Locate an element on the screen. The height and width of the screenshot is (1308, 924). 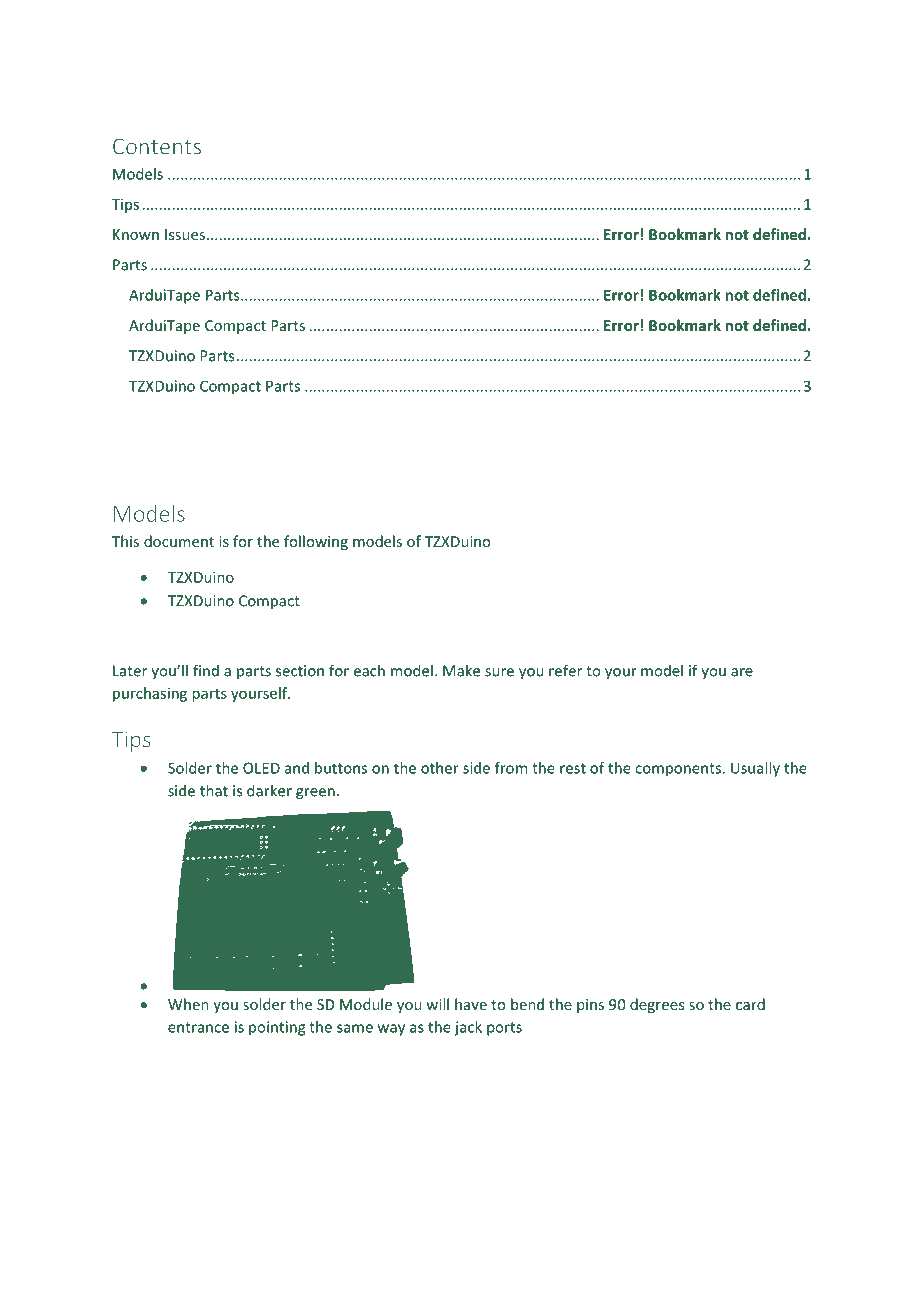
Contents is located at coordinates (157, 146).
